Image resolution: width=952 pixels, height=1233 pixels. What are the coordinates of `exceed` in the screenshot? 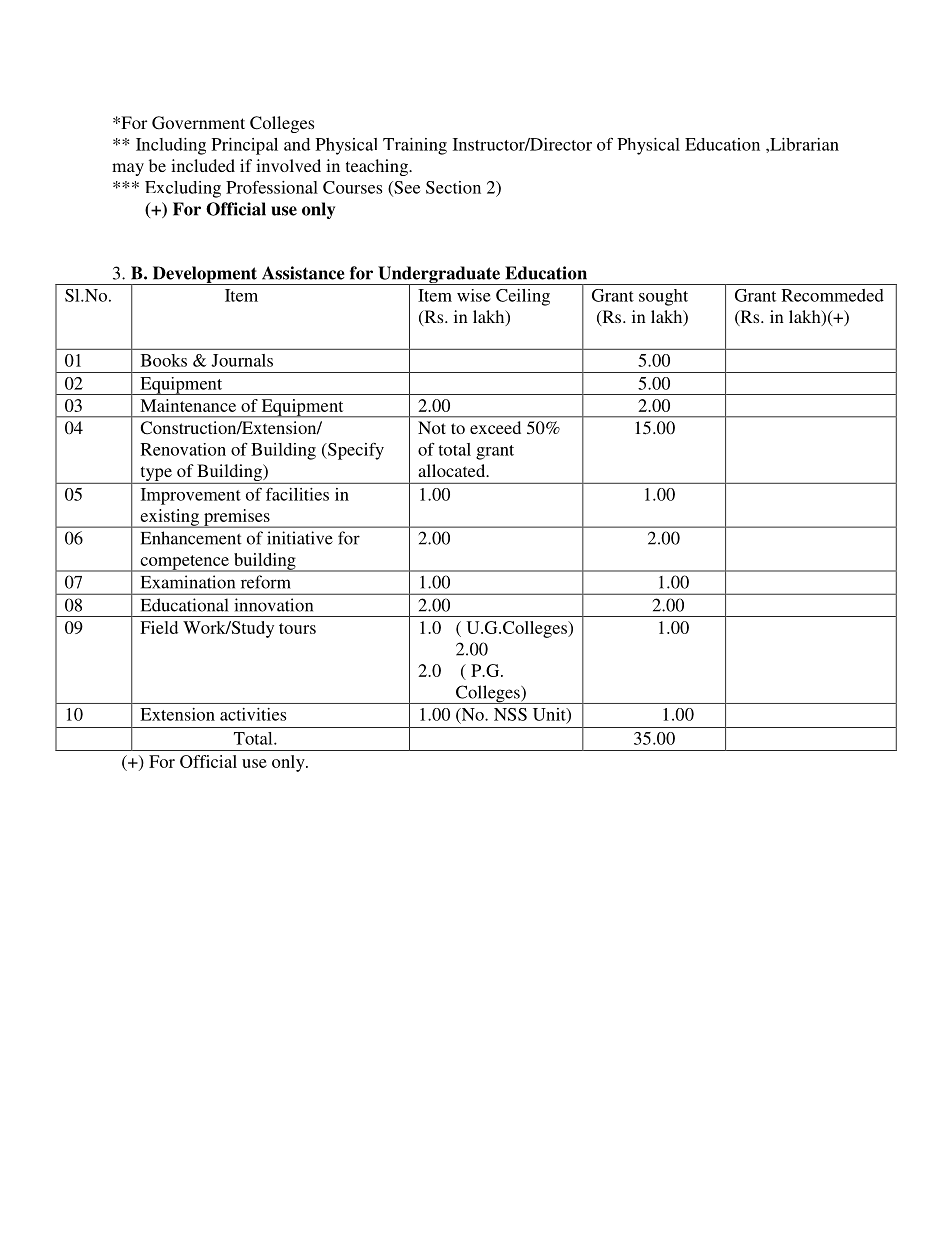 It's located at (495, 427).
